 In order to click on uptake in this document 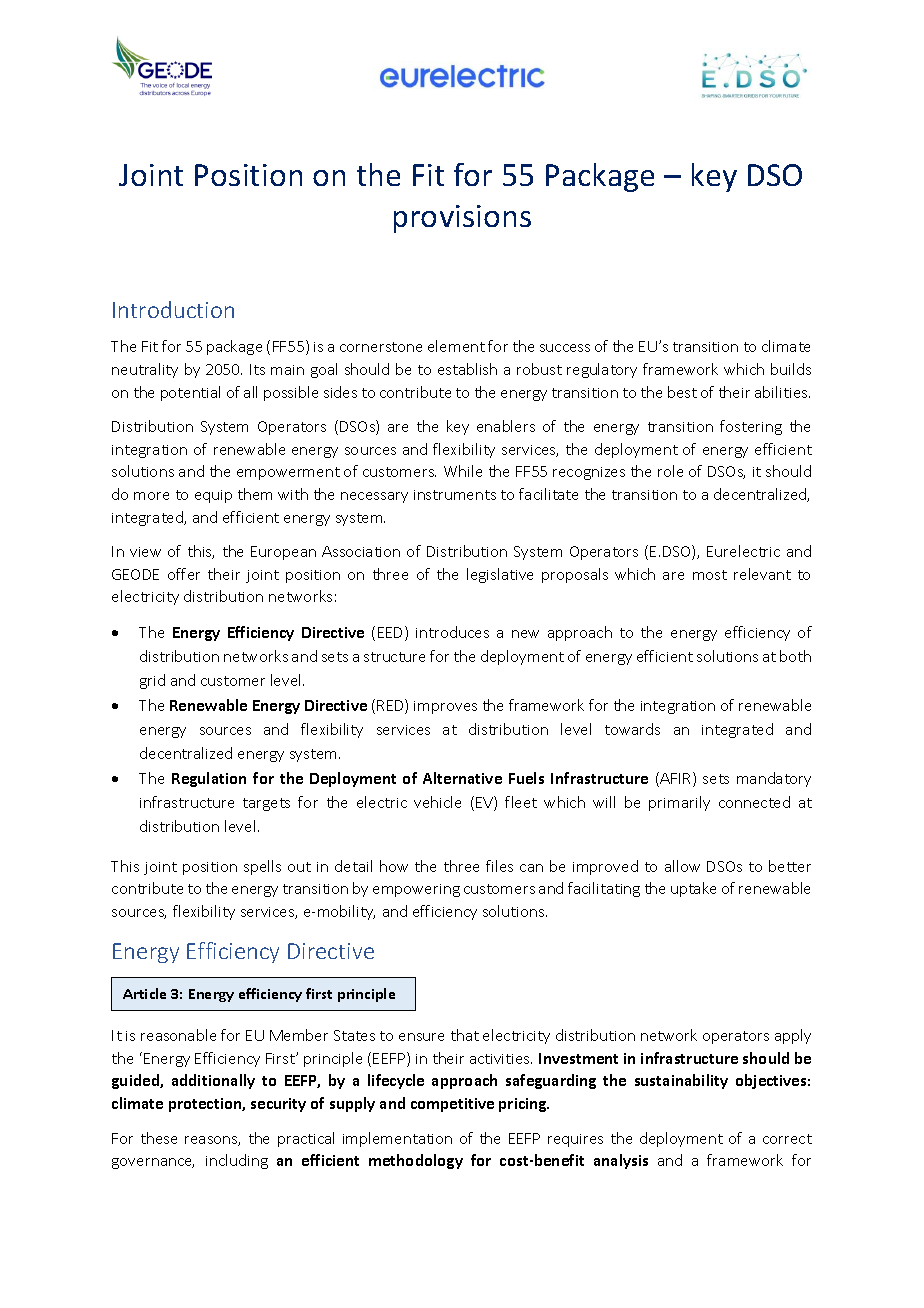, I will do `click(693, 889)`.
